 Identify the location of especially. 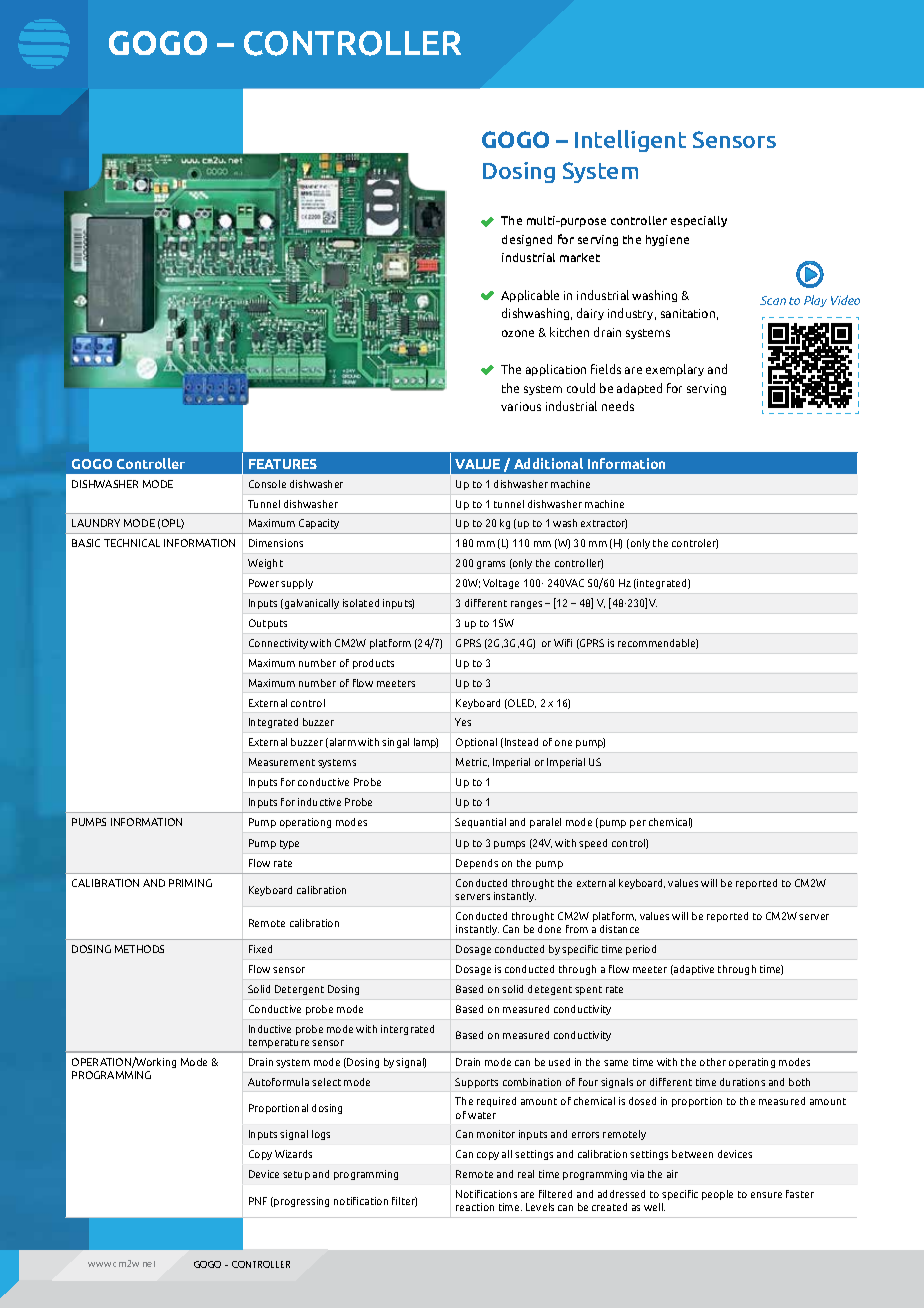
(699, 221).
